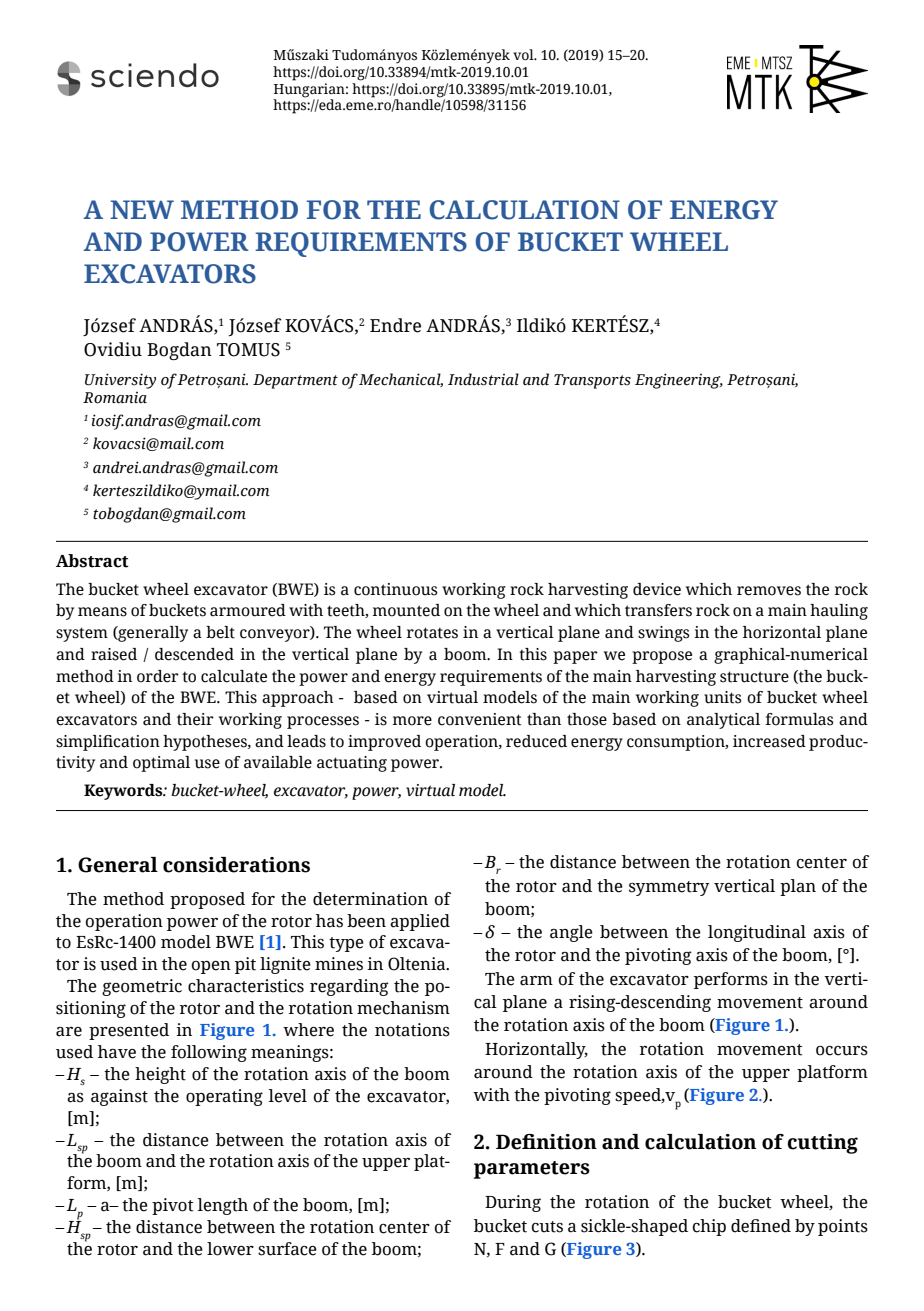 The image size is (924, 1311). I want to click on order, so click(158, 676).
